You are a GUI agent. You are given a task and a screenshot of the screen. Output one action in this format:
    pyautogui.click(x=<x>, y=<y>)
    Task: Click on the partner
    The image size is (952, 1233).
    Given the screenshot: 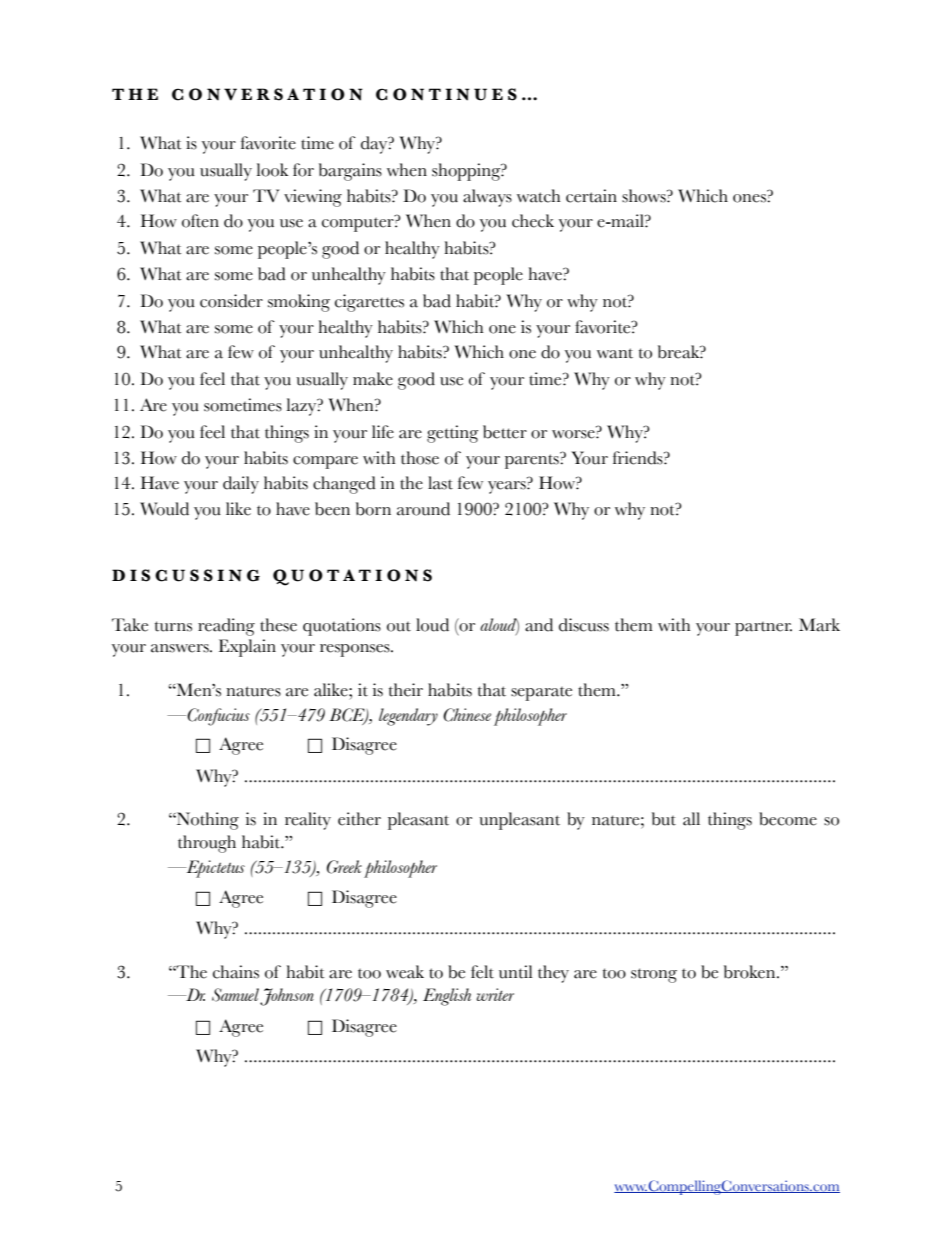 What is the action you would take?
    pyautogui.click(x=763, y=629)
